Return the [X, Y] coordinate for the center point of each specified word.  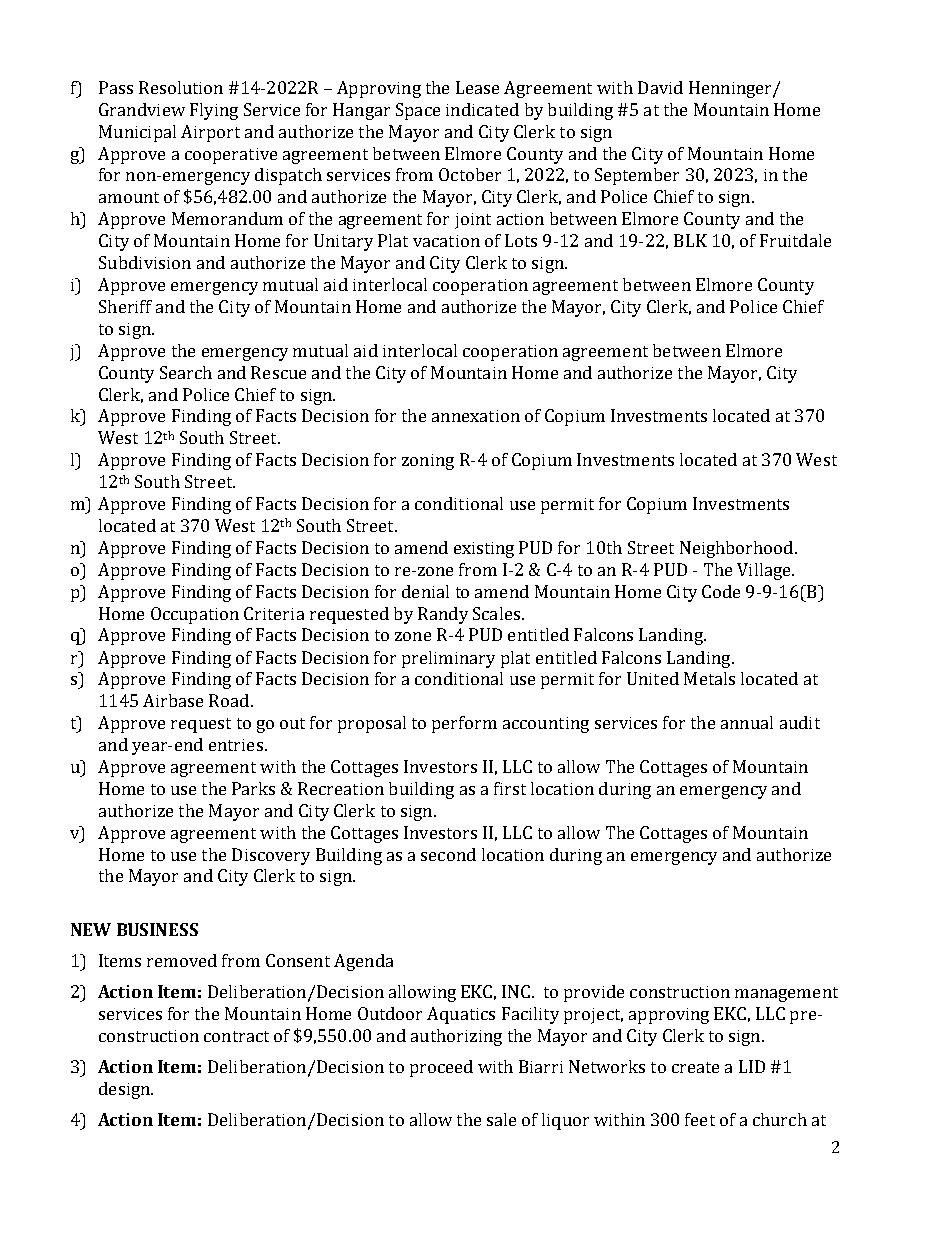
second [448, 854]
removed [182, 960]
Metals [709, 678]
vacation [446, 241]
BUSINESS [157, 929]
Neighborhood [736, 549]
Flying [214, 111]
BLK [690, 240]
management [786, 994]
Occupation [195, 615]
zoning [428, 462]
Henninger [731, 89]
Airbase [173, 700]
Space [418, 111]
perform [464, 724]
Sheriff [125, 306]
